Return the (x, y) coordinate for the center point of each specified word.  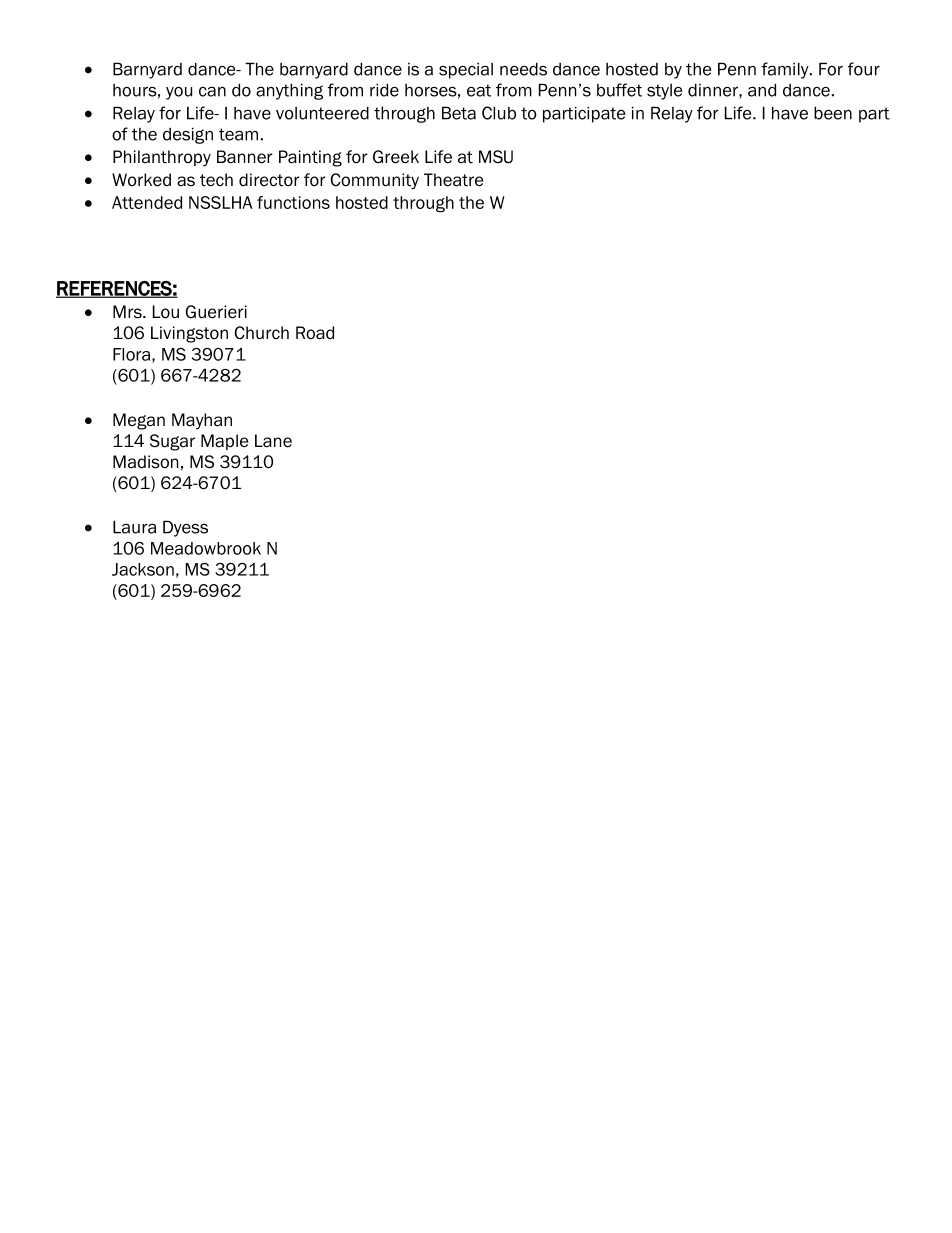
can (212, 92)
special (466, 71)
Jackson (143, 569)
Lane (273, 441)
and (762, 90)
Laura (134, 527)
